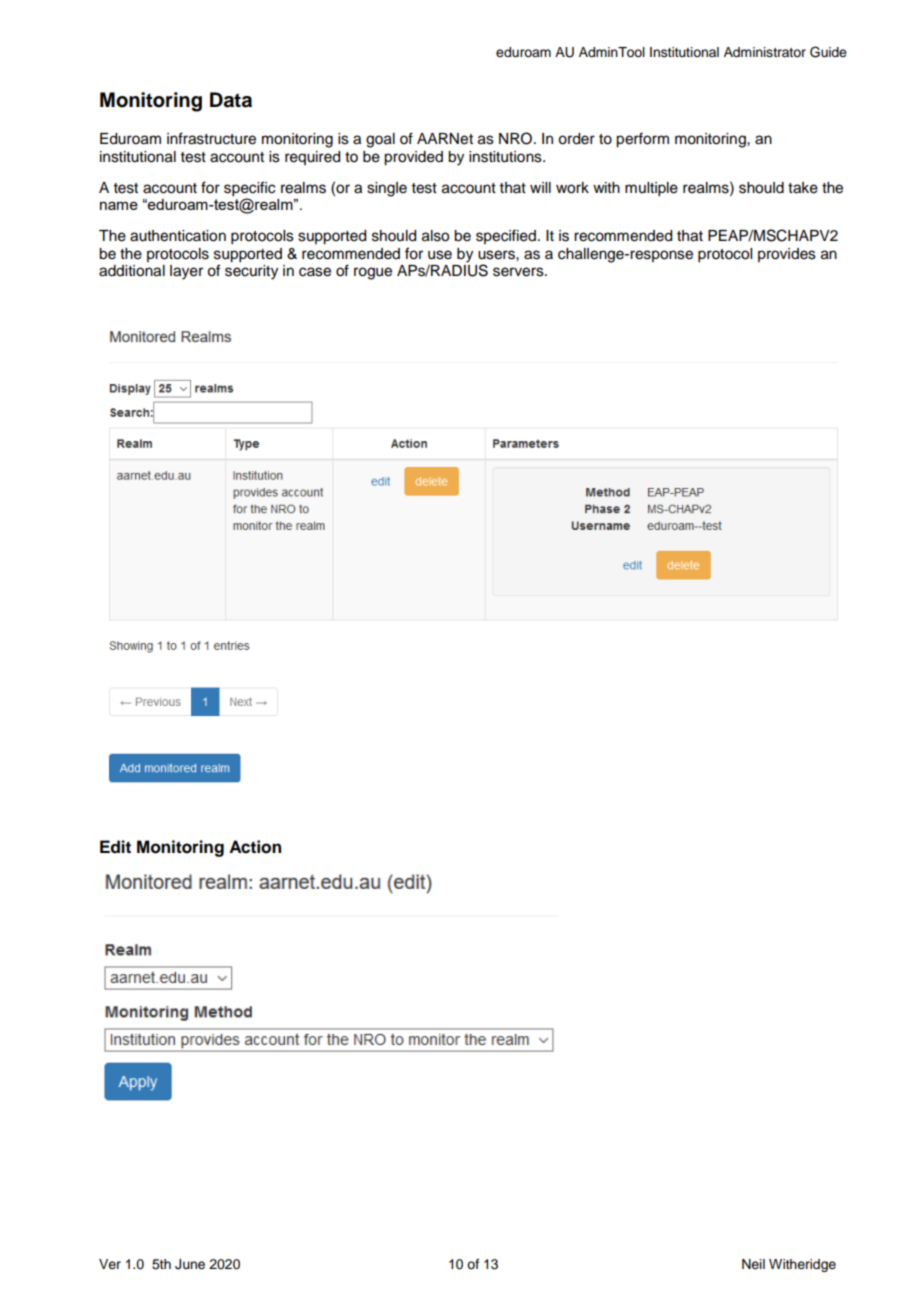  I want to click on Data, so click(231, 100).
